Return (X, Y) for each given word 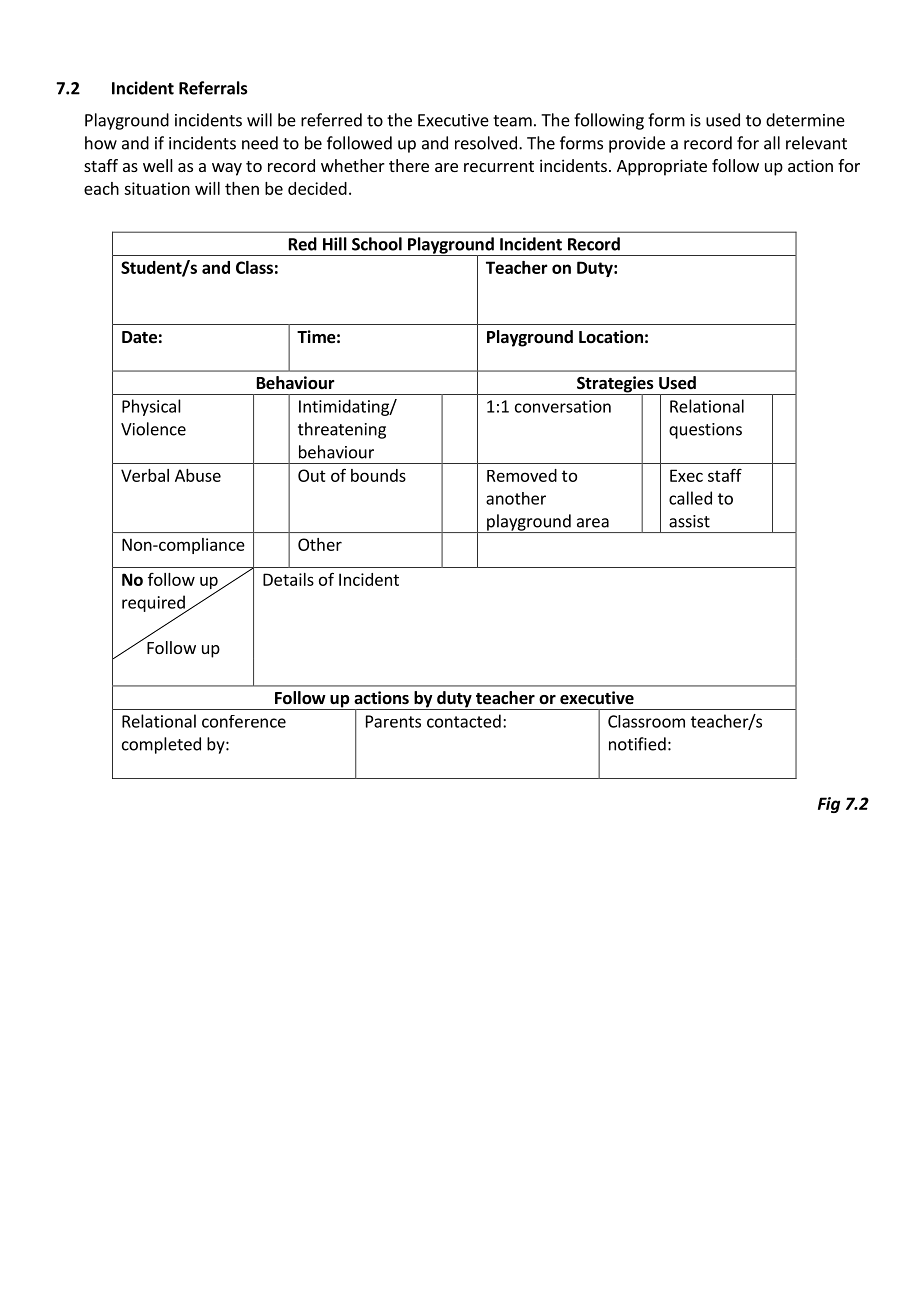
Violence (153, 429)
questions (705, 431)
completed (161, 745)
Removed (522, 475)
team (512, 121)
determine (805, 120)
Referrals (213, 88)
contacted (464, 721)
